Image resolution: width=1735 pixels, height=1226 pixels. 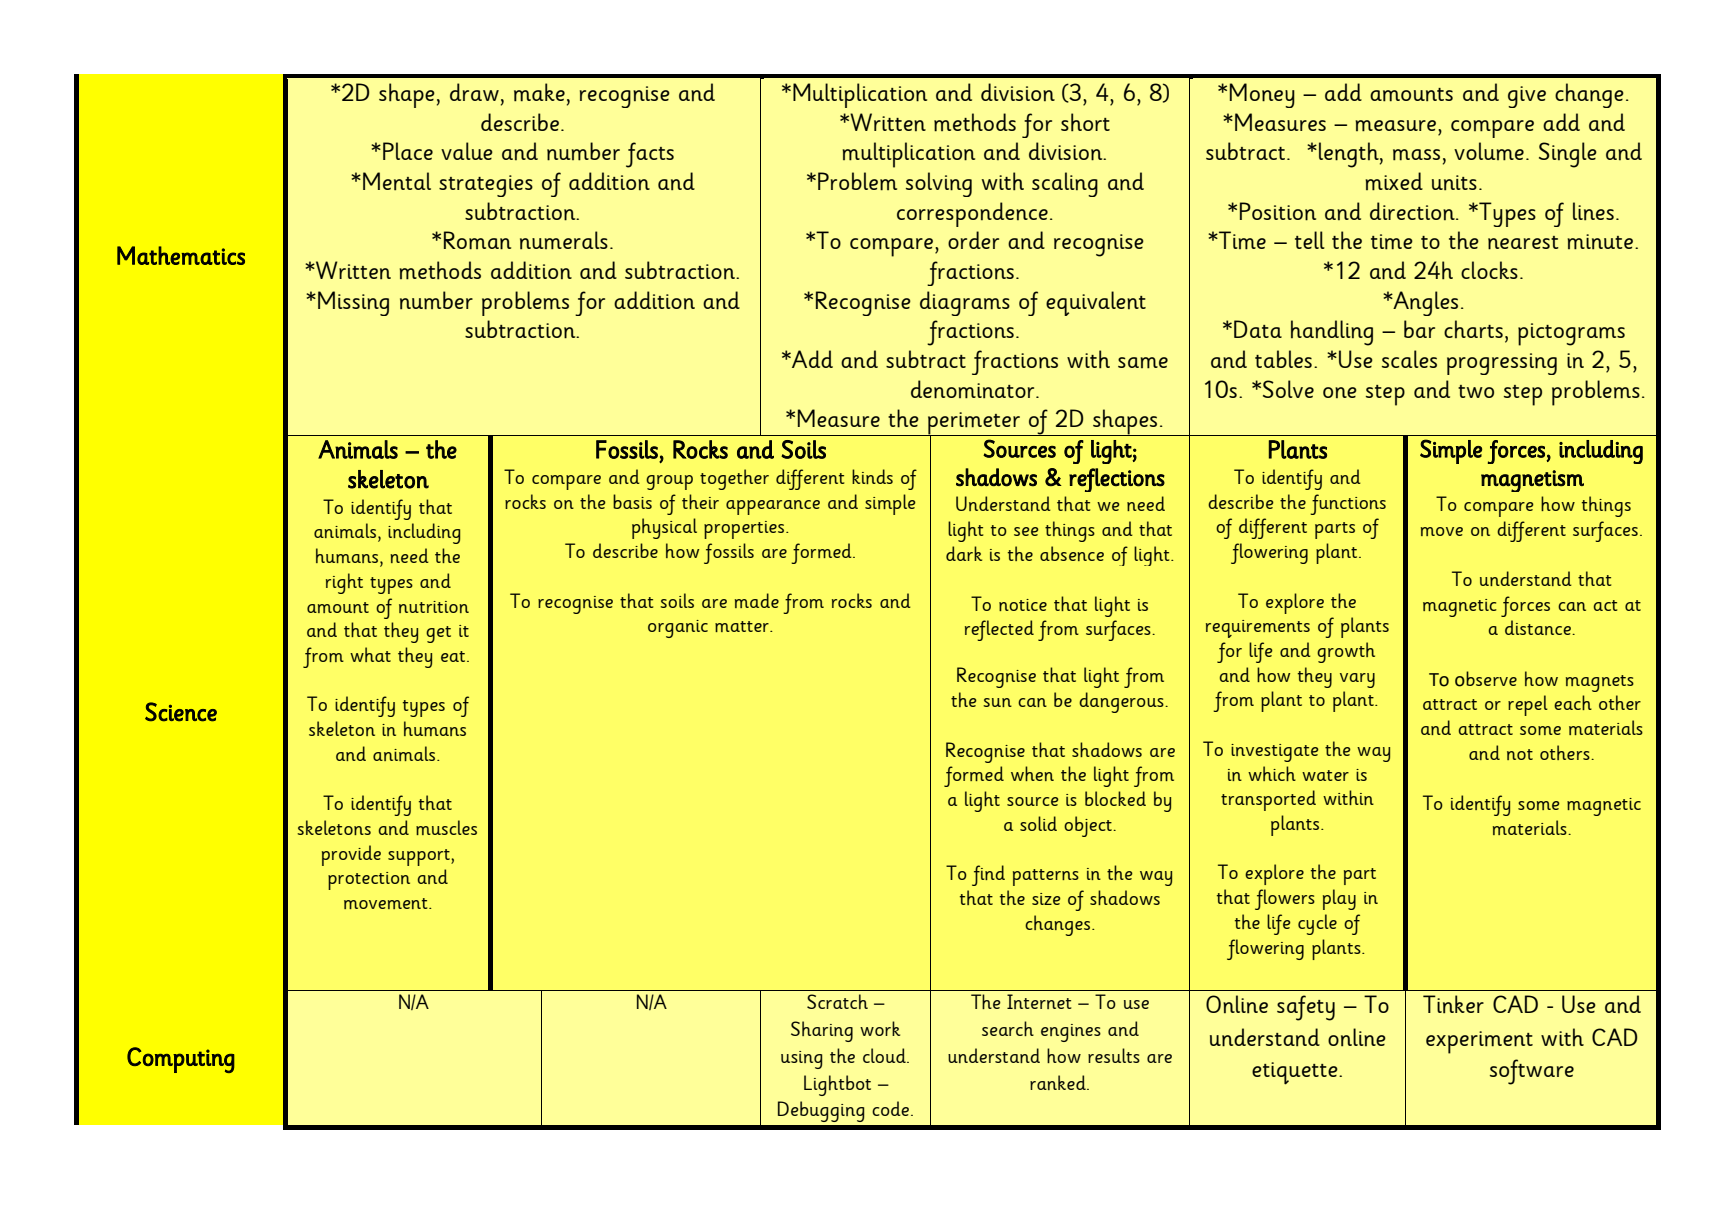 I want to click on Place, so click(x=408, y=151).
